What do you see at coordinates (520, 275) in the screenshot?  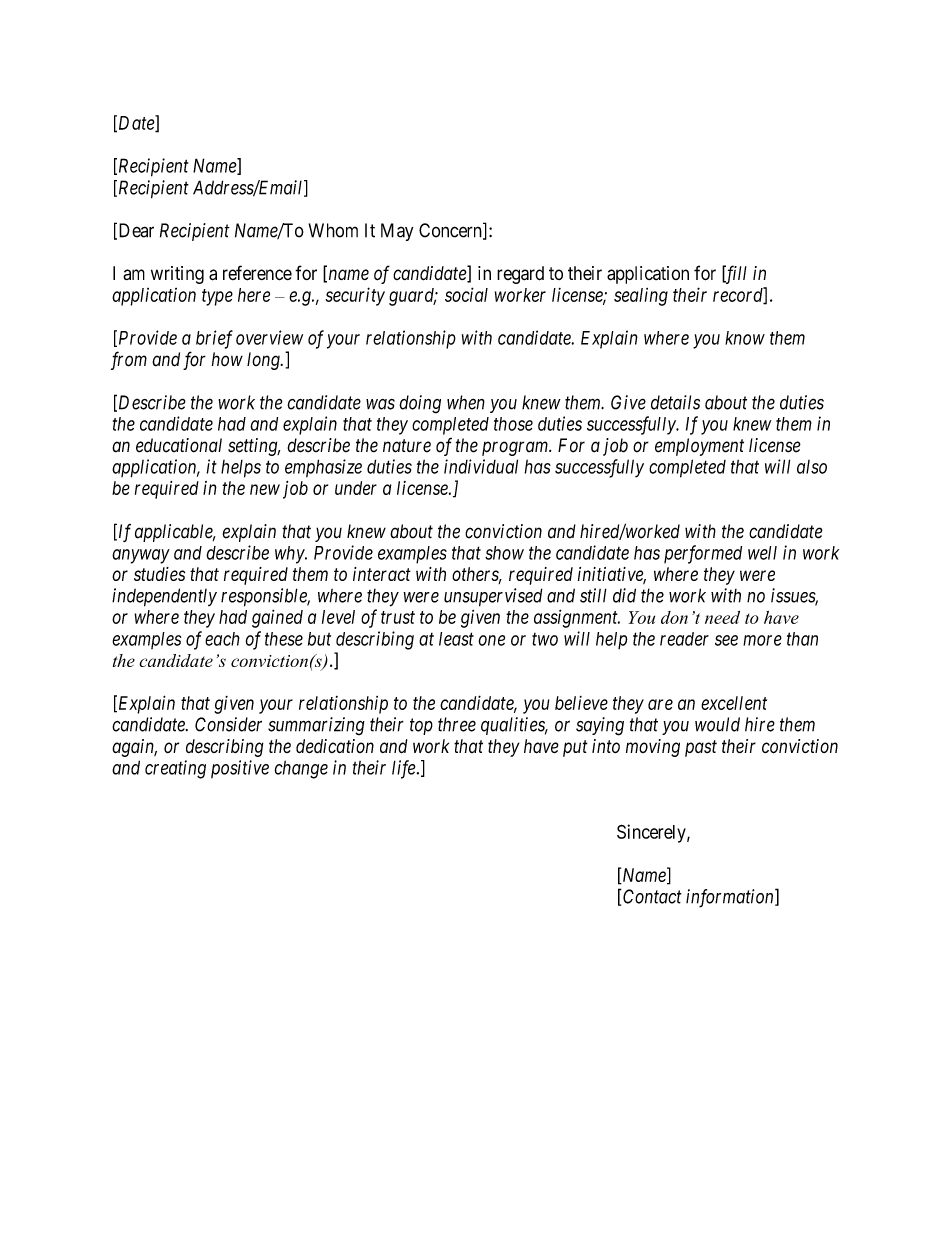 I see `regard` at bounding box center [520, 275].
